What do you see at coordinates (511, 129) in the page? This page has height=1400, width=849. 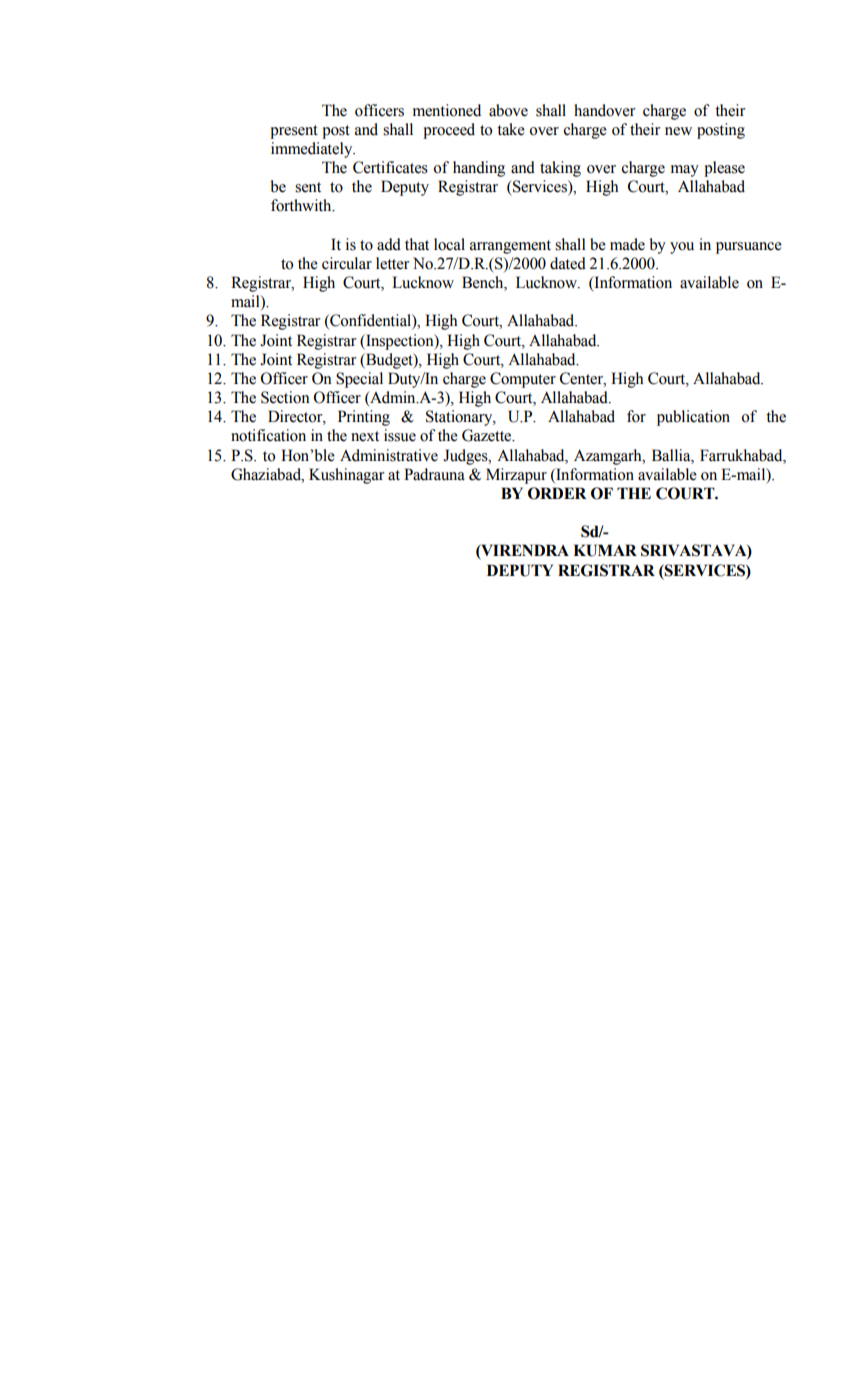 I see `take` at bounding box center [511, 129].
